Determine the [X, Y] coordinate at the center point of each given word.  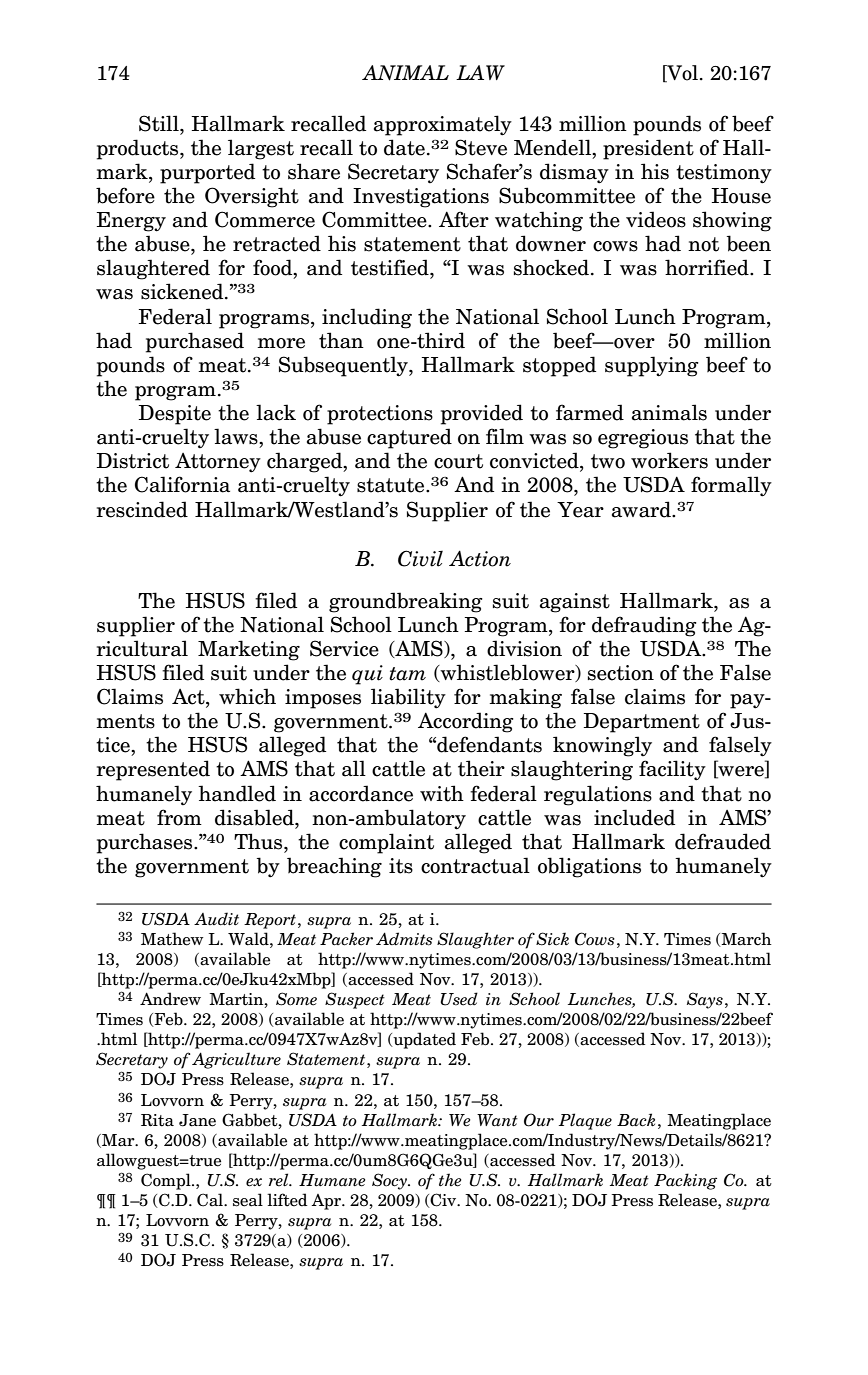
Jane [197, 1120]
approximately [443, 125]
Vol [681, 74]
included [634, 817]
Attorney [218, 463]
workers [669, 460]
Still [160, 123]
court [458, 461]
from [179, 817]
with [442, 793]
